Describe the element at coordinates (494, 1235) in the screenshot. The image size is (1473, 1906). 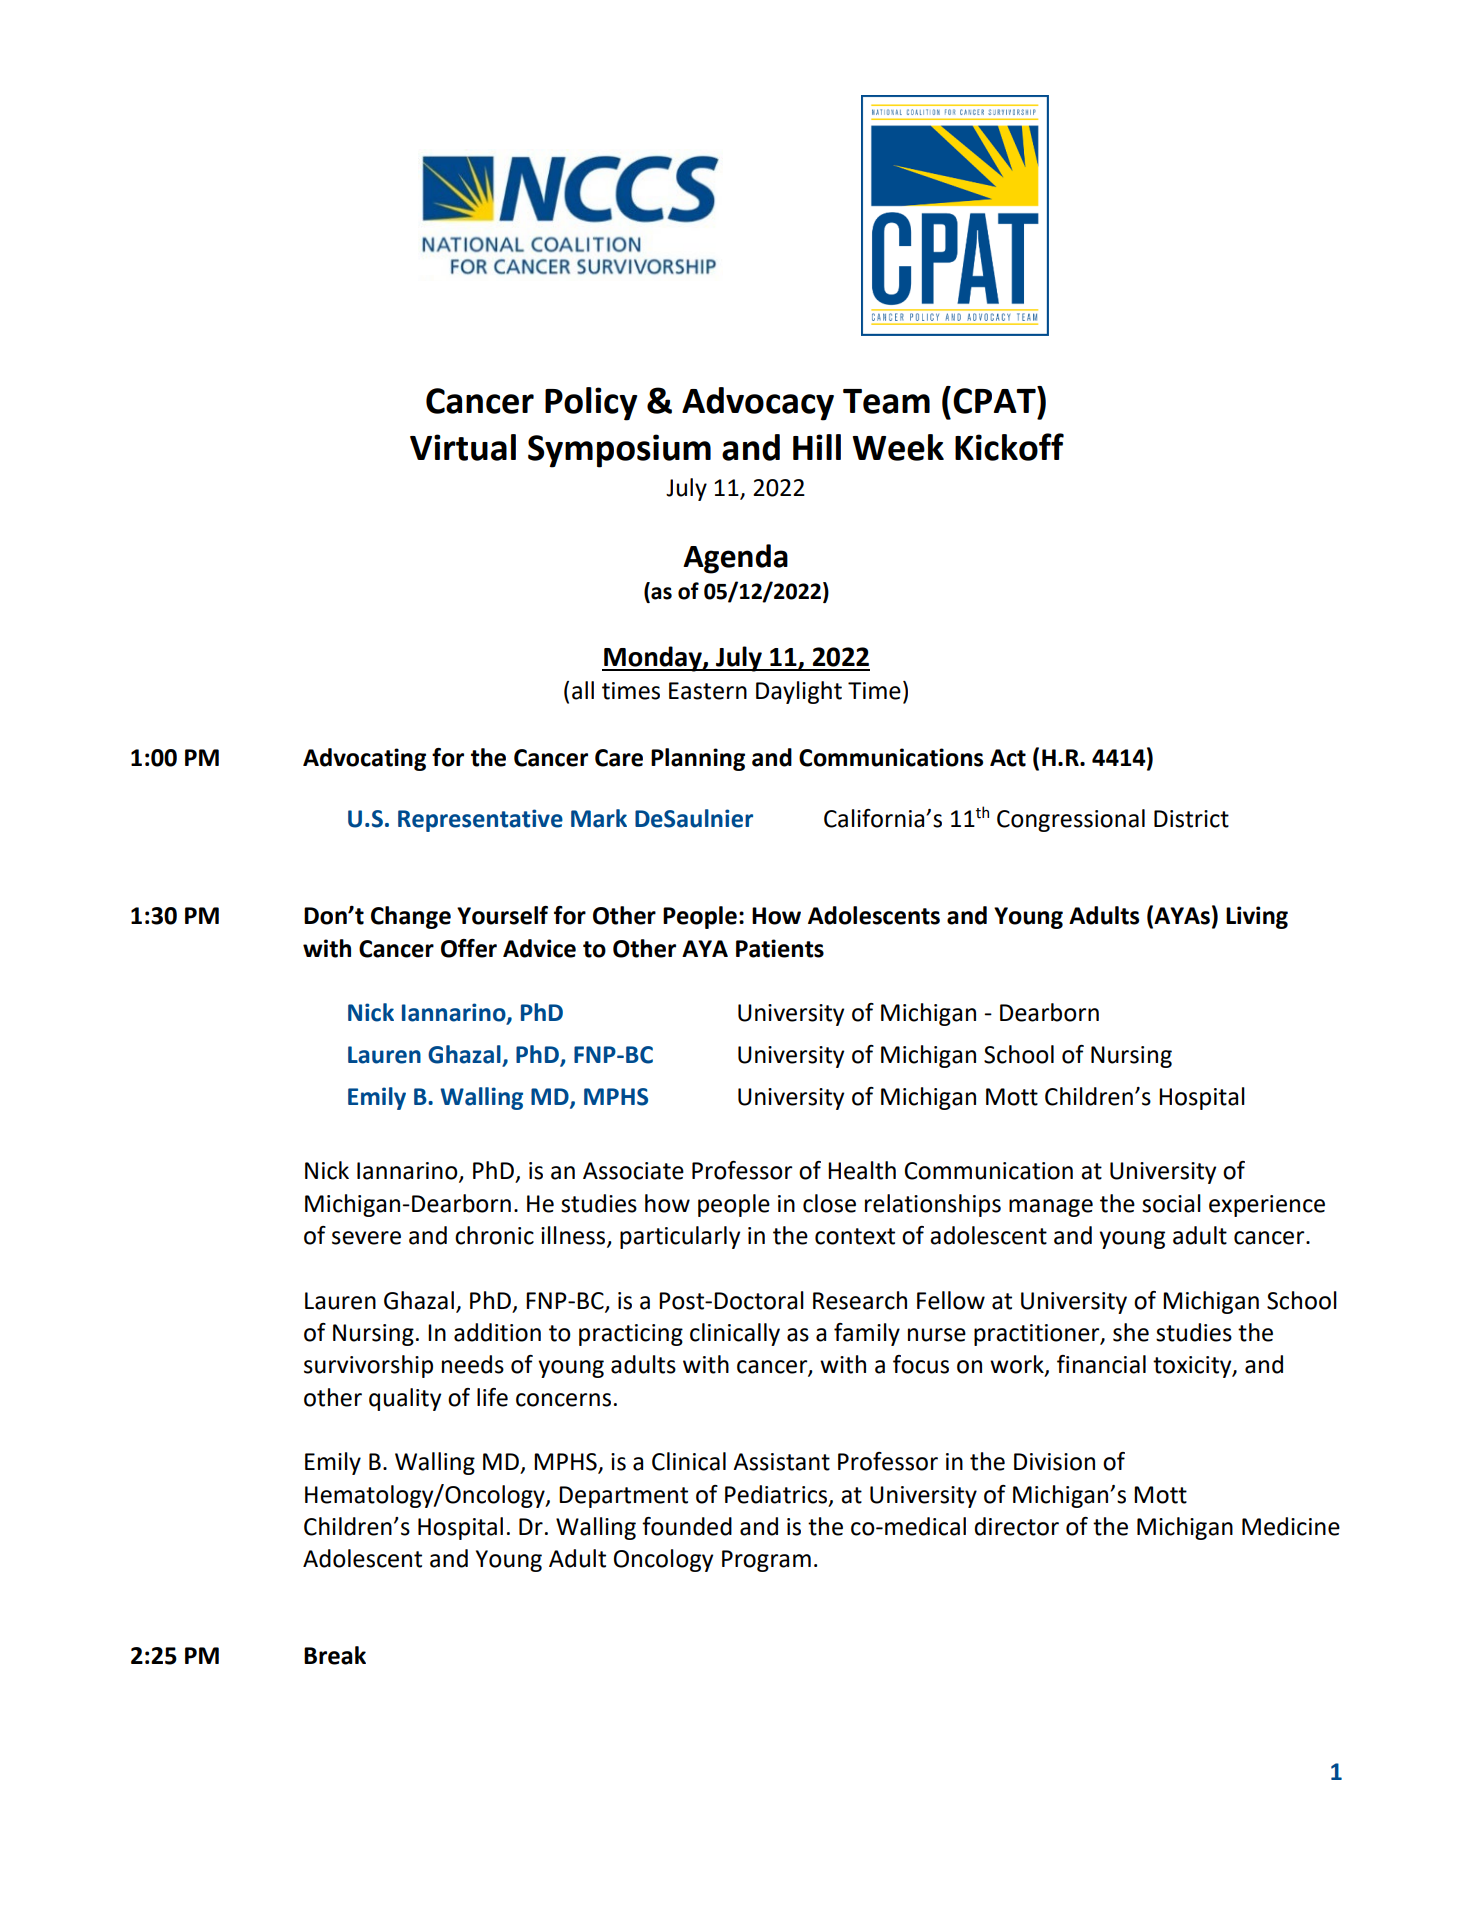
I see `chronic` at that location.
